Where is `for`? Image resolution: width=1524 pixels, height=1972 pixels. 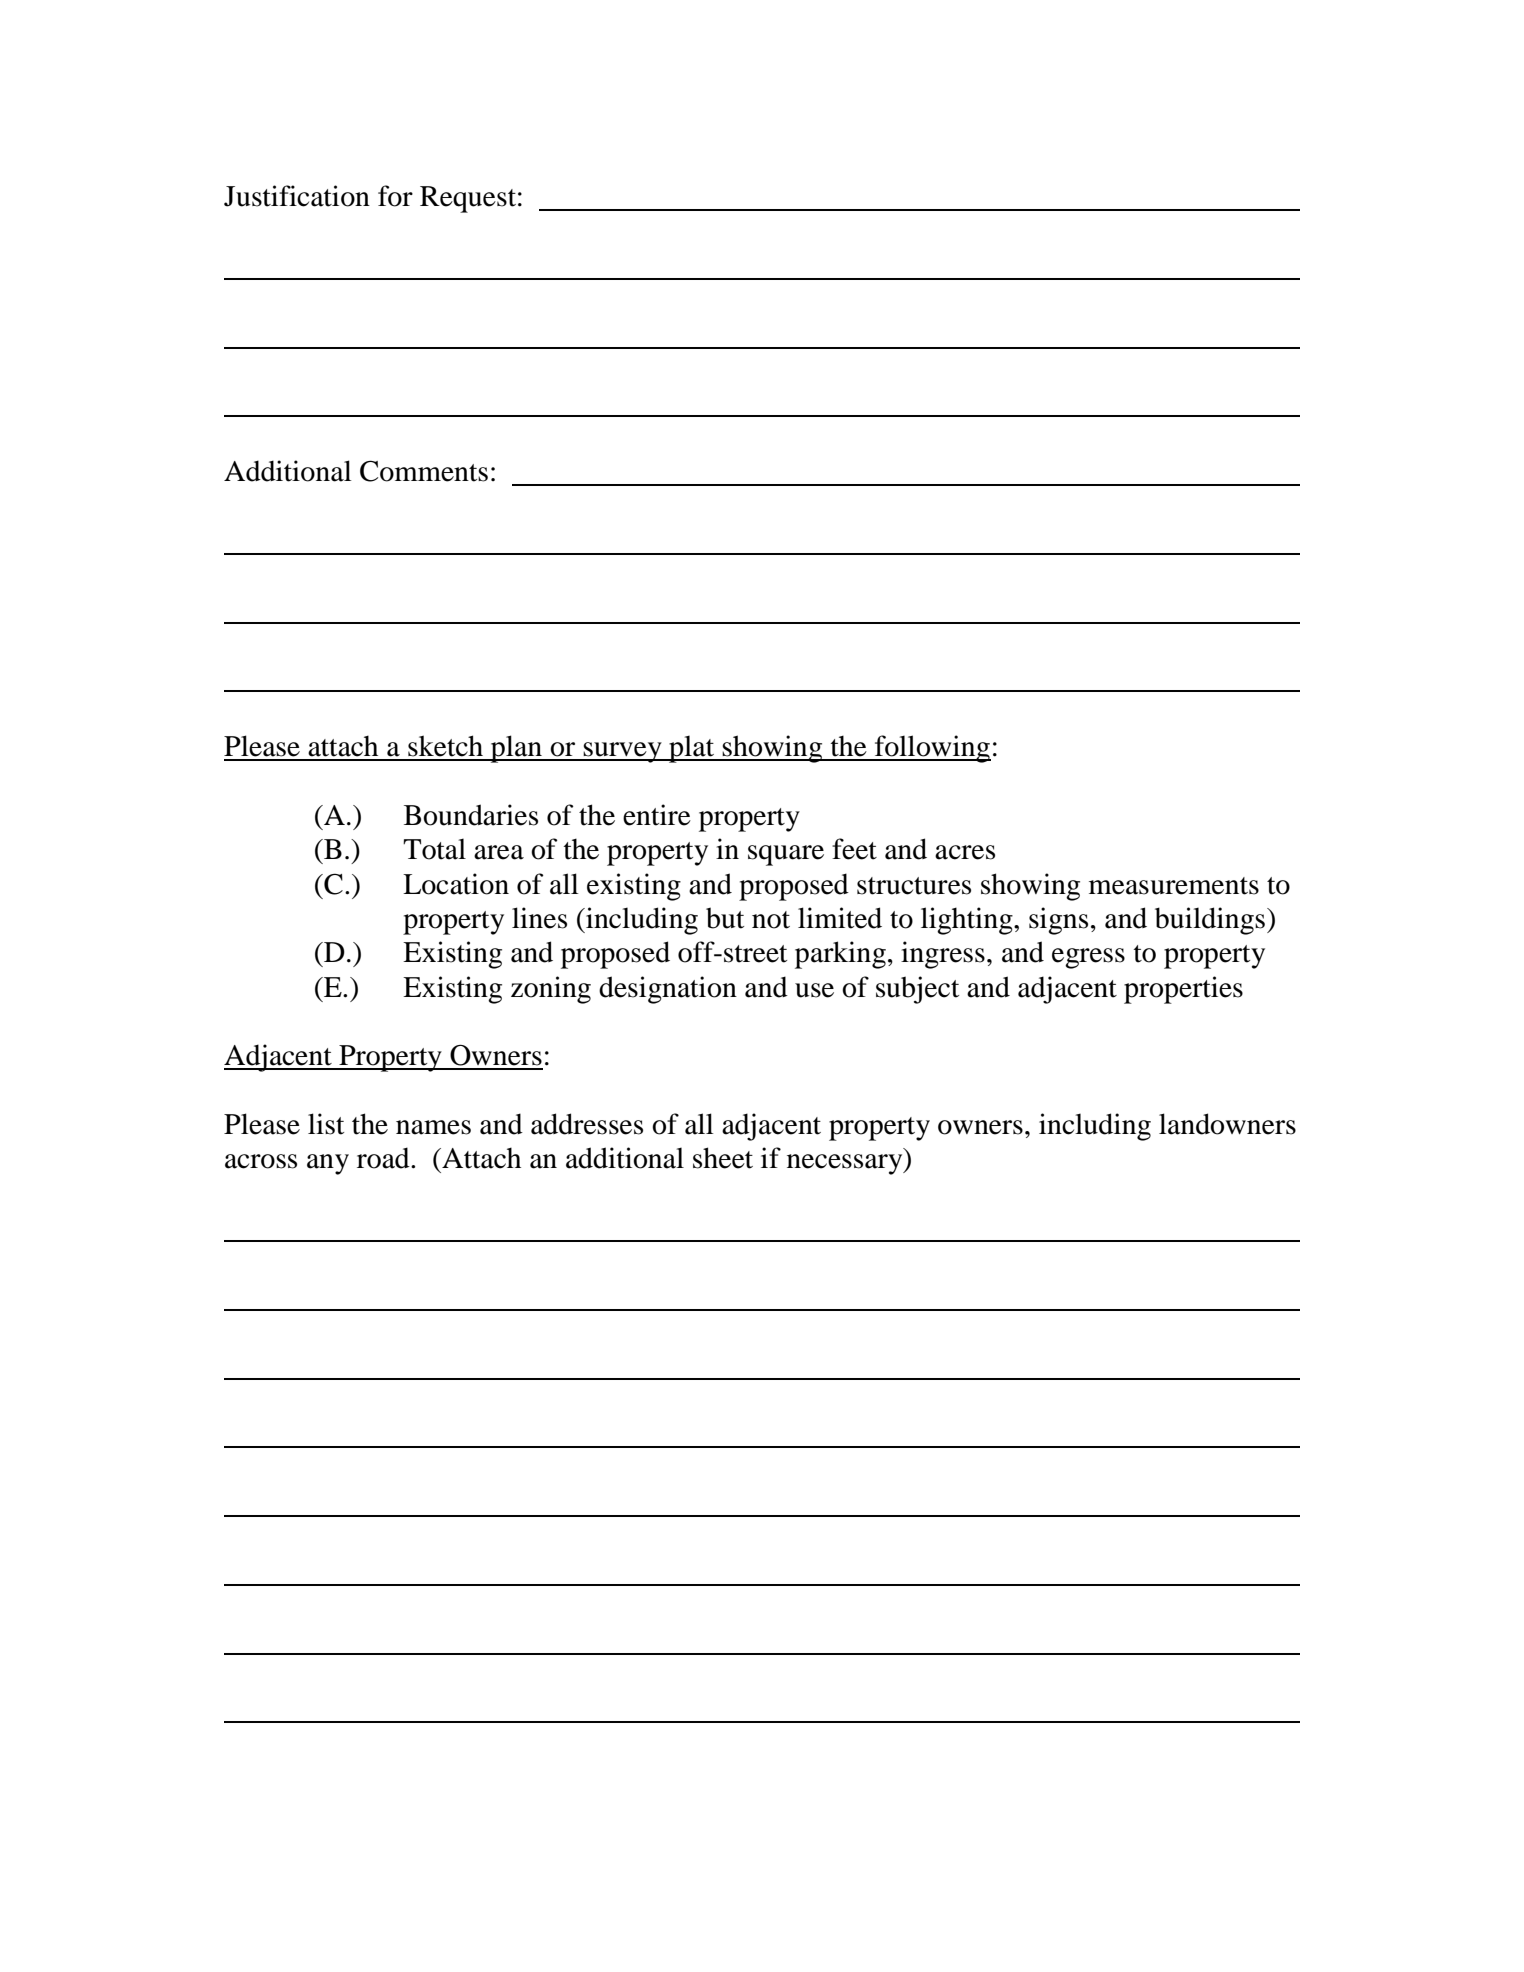 for is located at coordinates (395, 196).
